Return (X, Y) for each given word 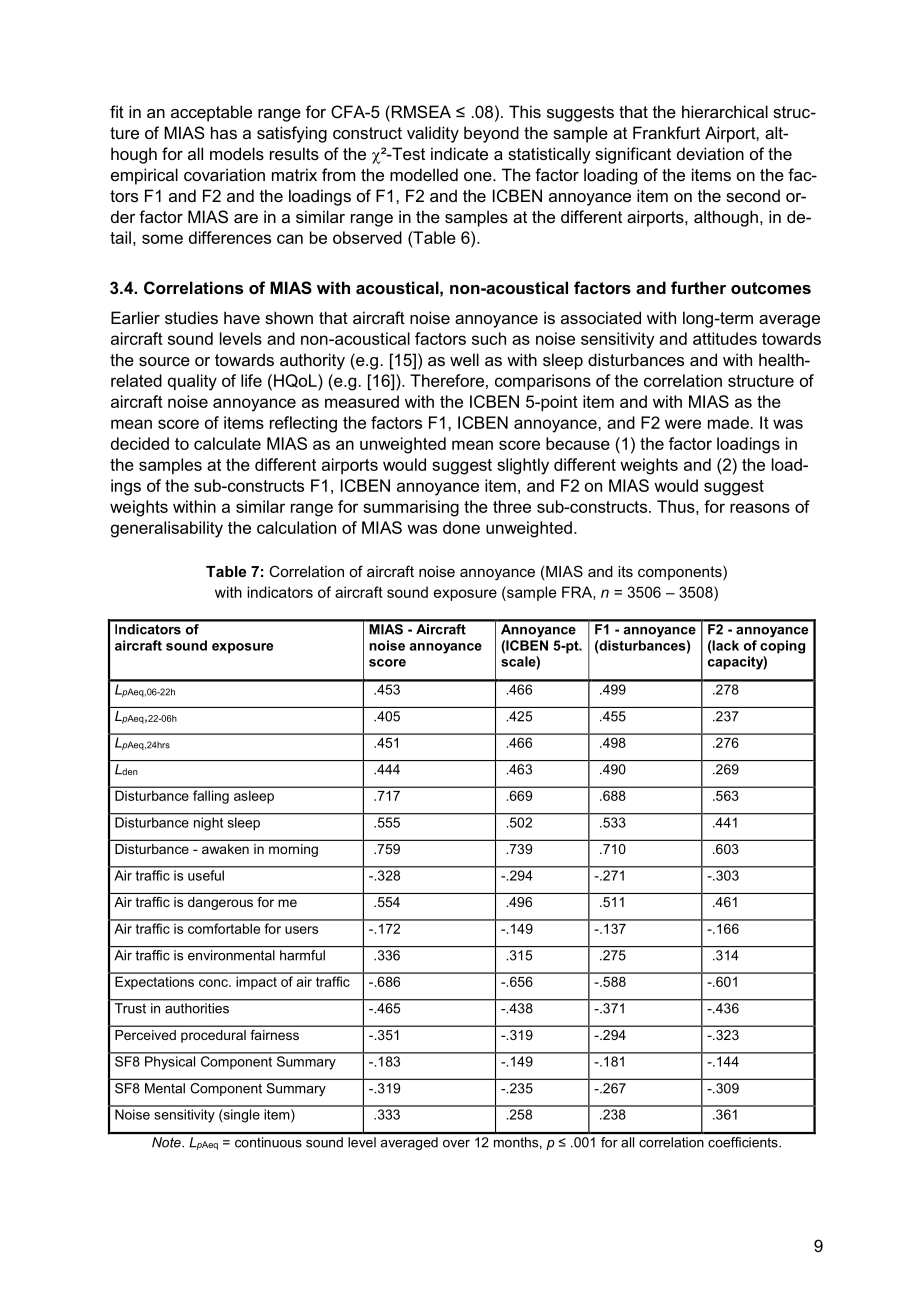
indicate (459, 153)
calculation (296, 527)
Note (167, 1142)
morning (293, 850)
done (461, 527)
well (464, 359)
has (224, 132)
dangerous (220, 903)
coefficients (744, 1142)
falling (211, 797)
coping (782, 647)
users (301, 930)
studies (191, 317)
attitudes (725, 338)
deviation (710, 153)
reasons (760, 508)
